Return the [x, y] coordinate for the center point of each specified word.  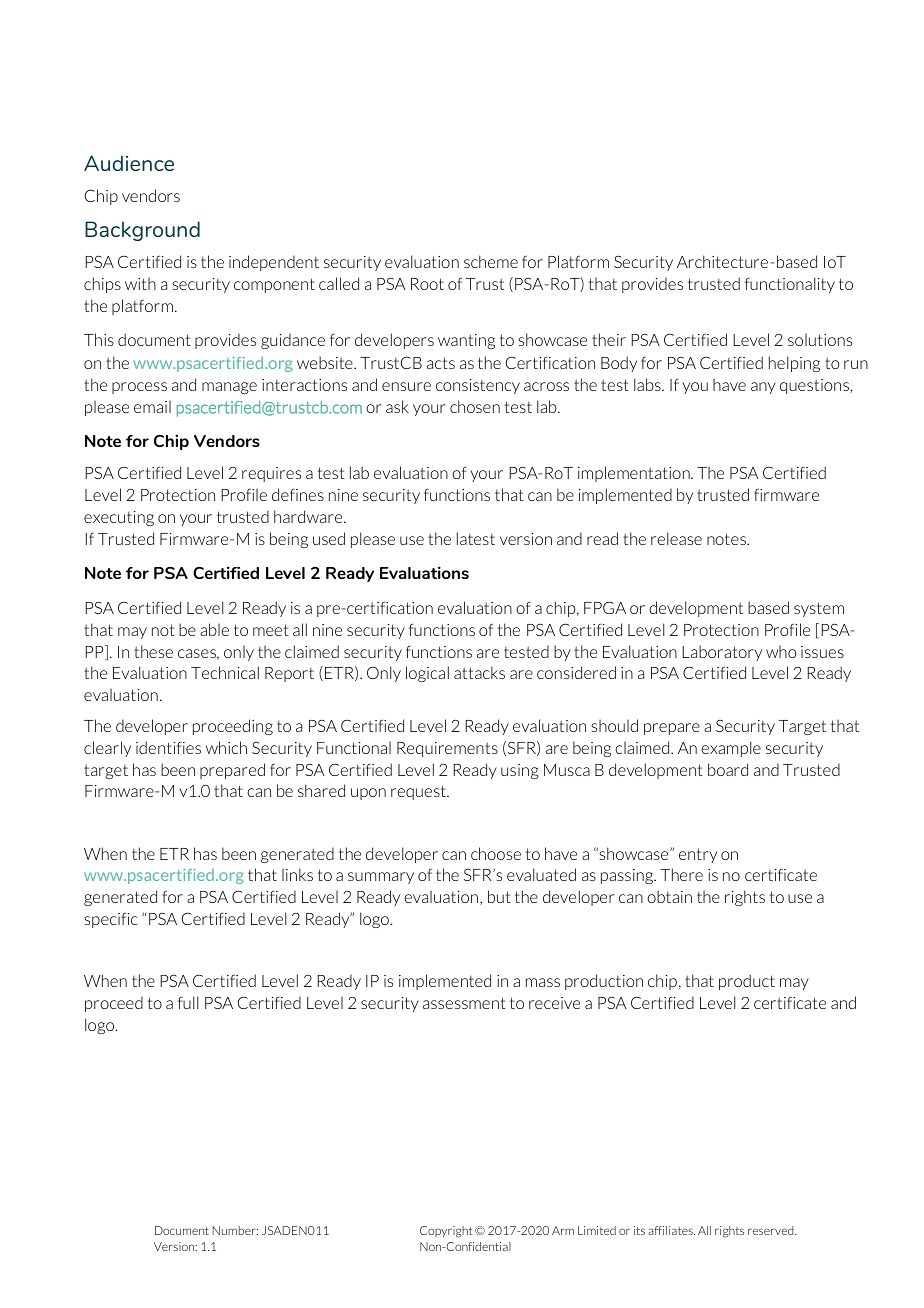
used [329, 538]
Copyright [446, 1232]
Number [235, 1230]
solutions [820, 339]
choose [496, 853]
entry [698, 855]
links [297, 874]
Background [142, 231]
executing [119, 518]
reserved [772, 1230]
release [676, 538]
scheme [491, 261]
